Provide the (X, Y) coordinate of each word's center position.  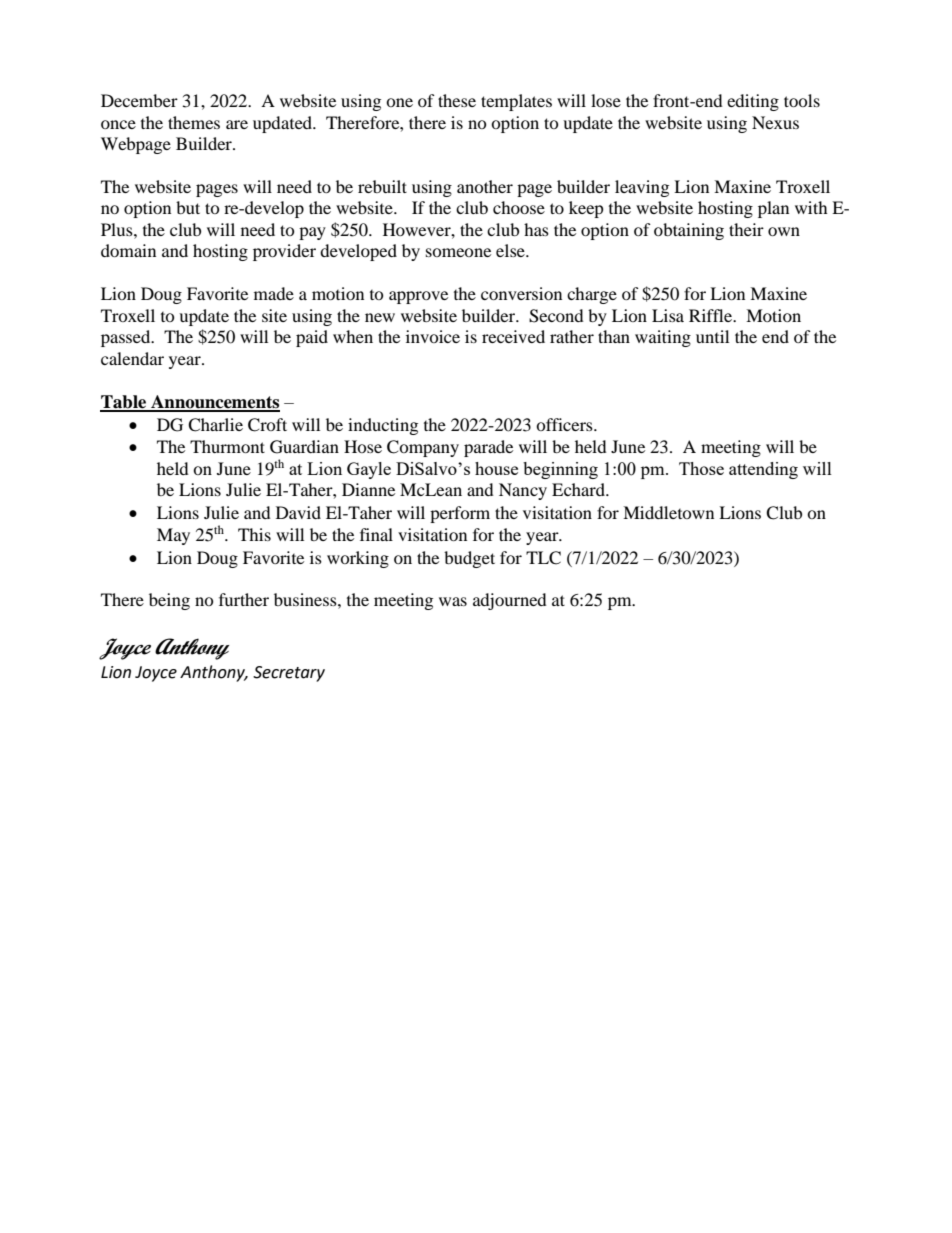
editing (753, 102)
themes (194, 122)
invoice (433, 336)
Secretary (289, 674)
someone (458, 252)
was (453, 601)
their (746, 229)
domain (128, 250)
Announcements (214, 403)
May (173, 536)
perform (460, 514)
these (457, 100)
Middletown (668, 512)
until (712, 336)
